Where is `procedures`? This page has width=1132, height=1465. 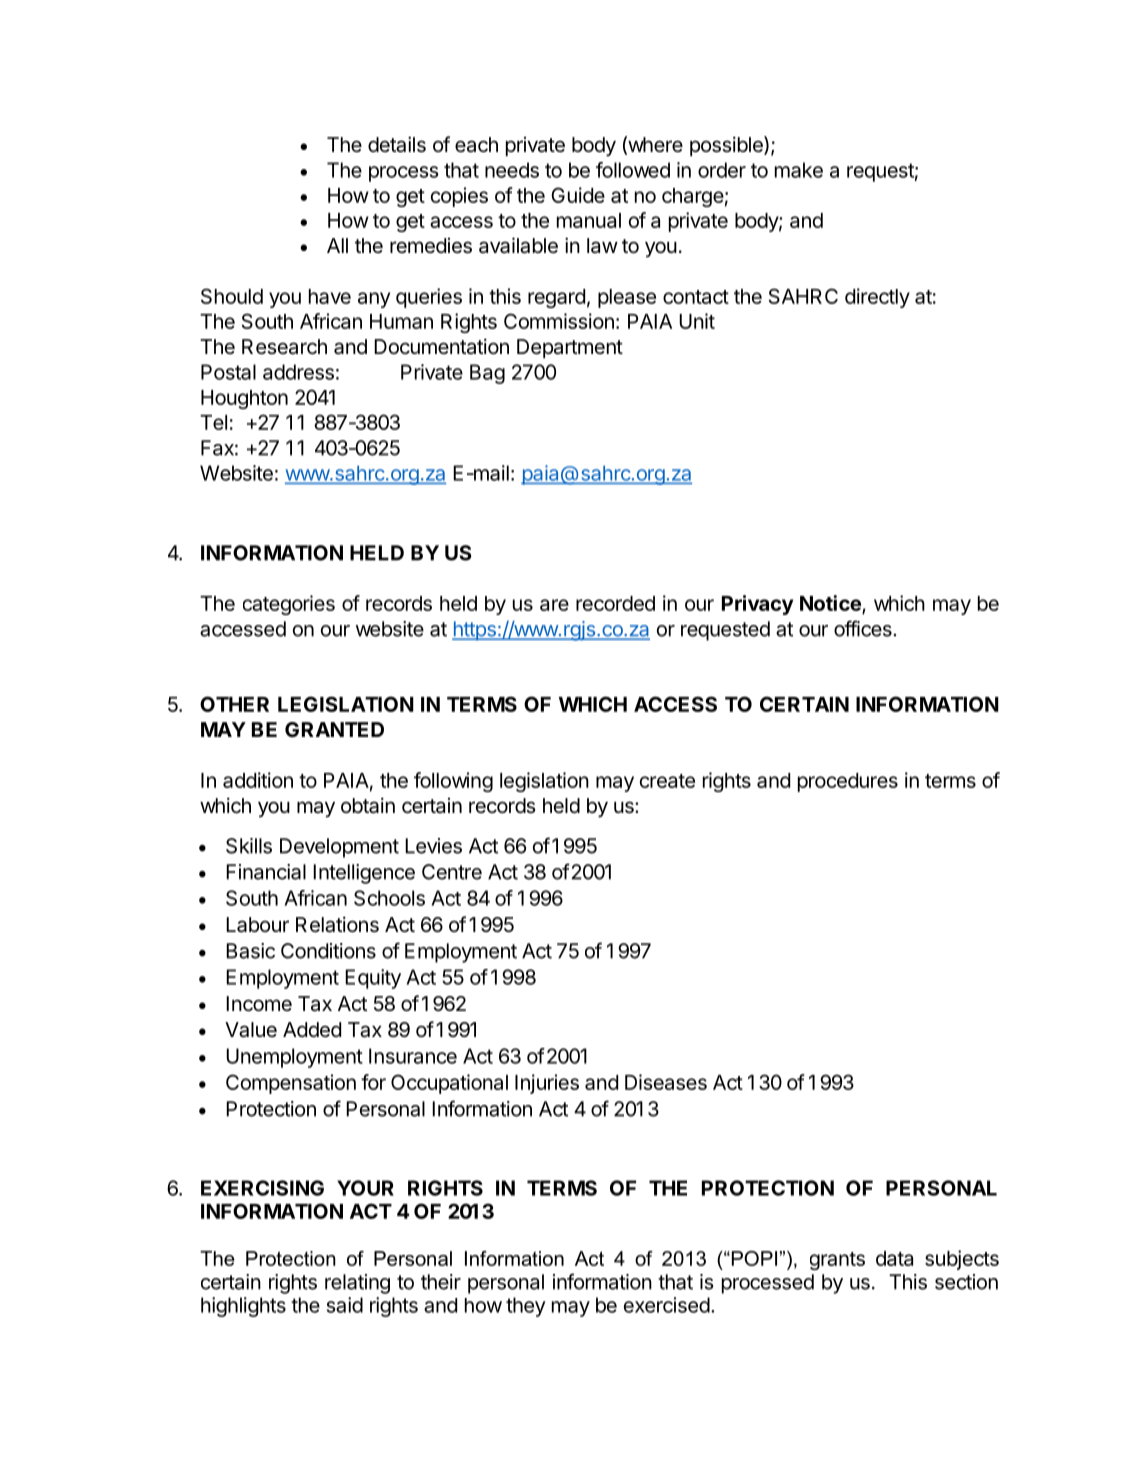 procedures is located at coordinates (848, 782).
